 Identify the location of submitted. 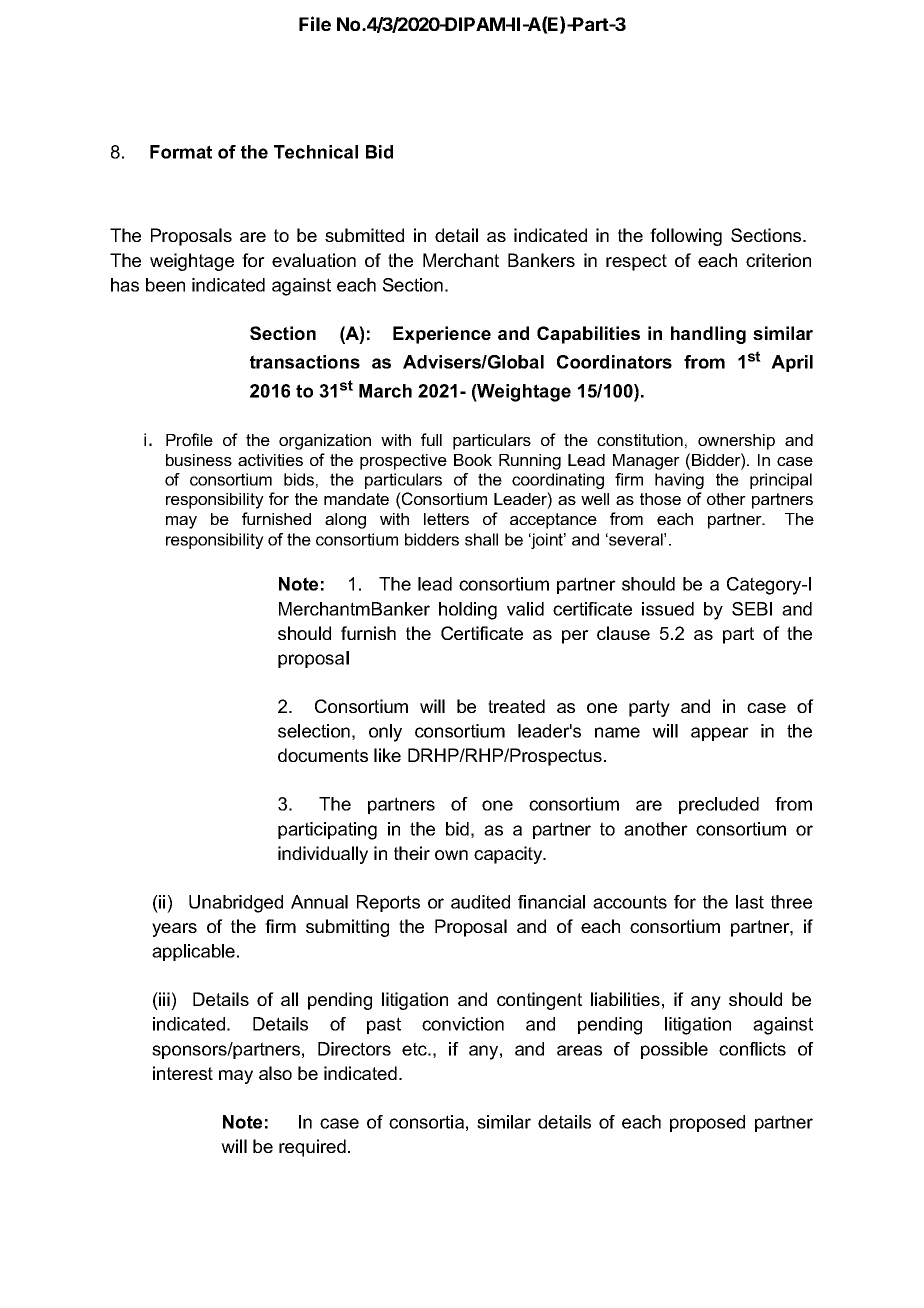
(364, 235).
